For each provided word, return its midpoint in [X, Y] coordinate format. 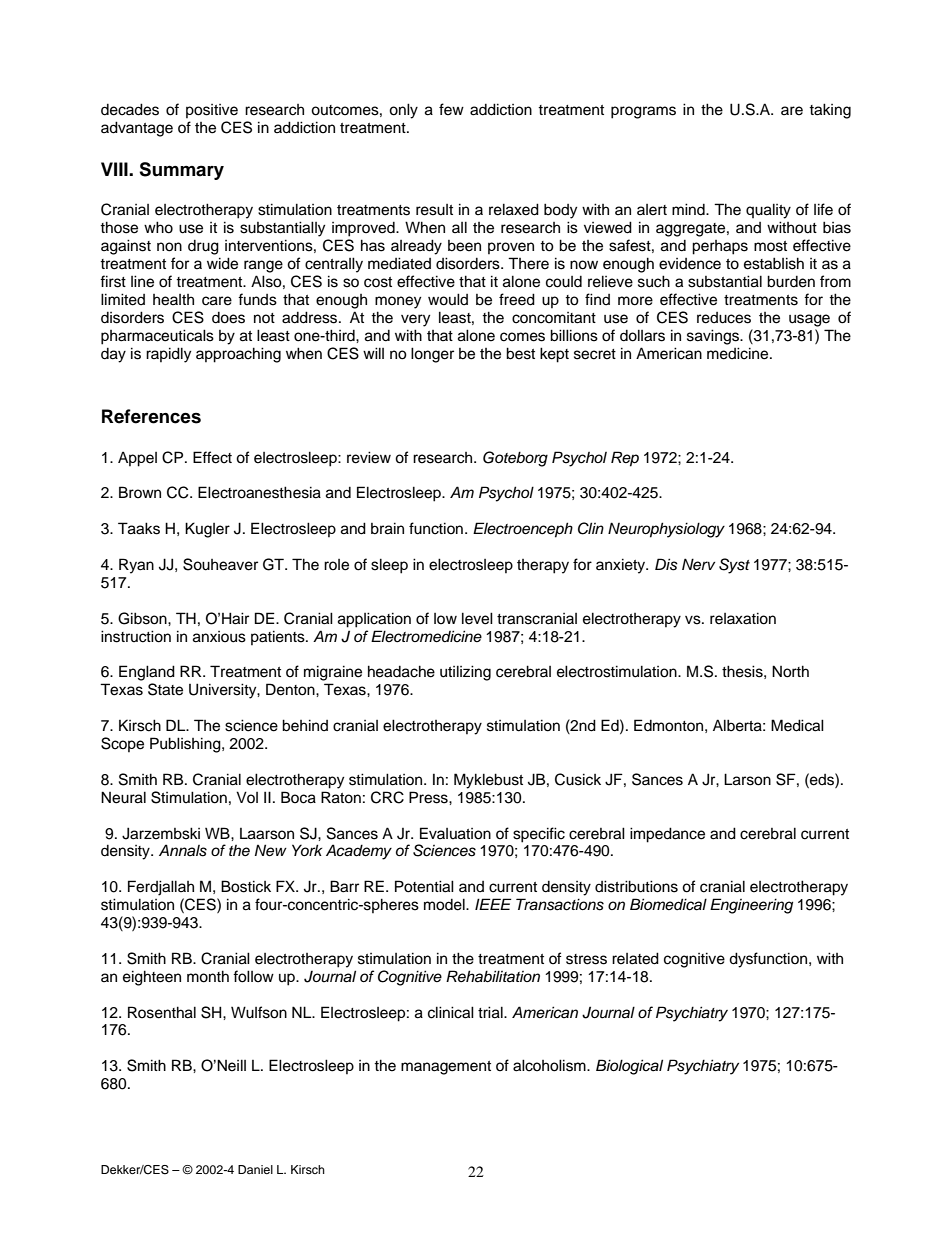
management [446, 1068]
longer [432, 355]
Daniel [255, 1169]
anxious [219, 637]
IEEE [493, 904]
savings [714, 337]
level [477, 618]
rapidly [168, 355]
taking [830, 111]
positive [212, 111]
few [451, 109]
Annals [183, 850]
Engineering [751, 906]
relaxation [743, 618]
